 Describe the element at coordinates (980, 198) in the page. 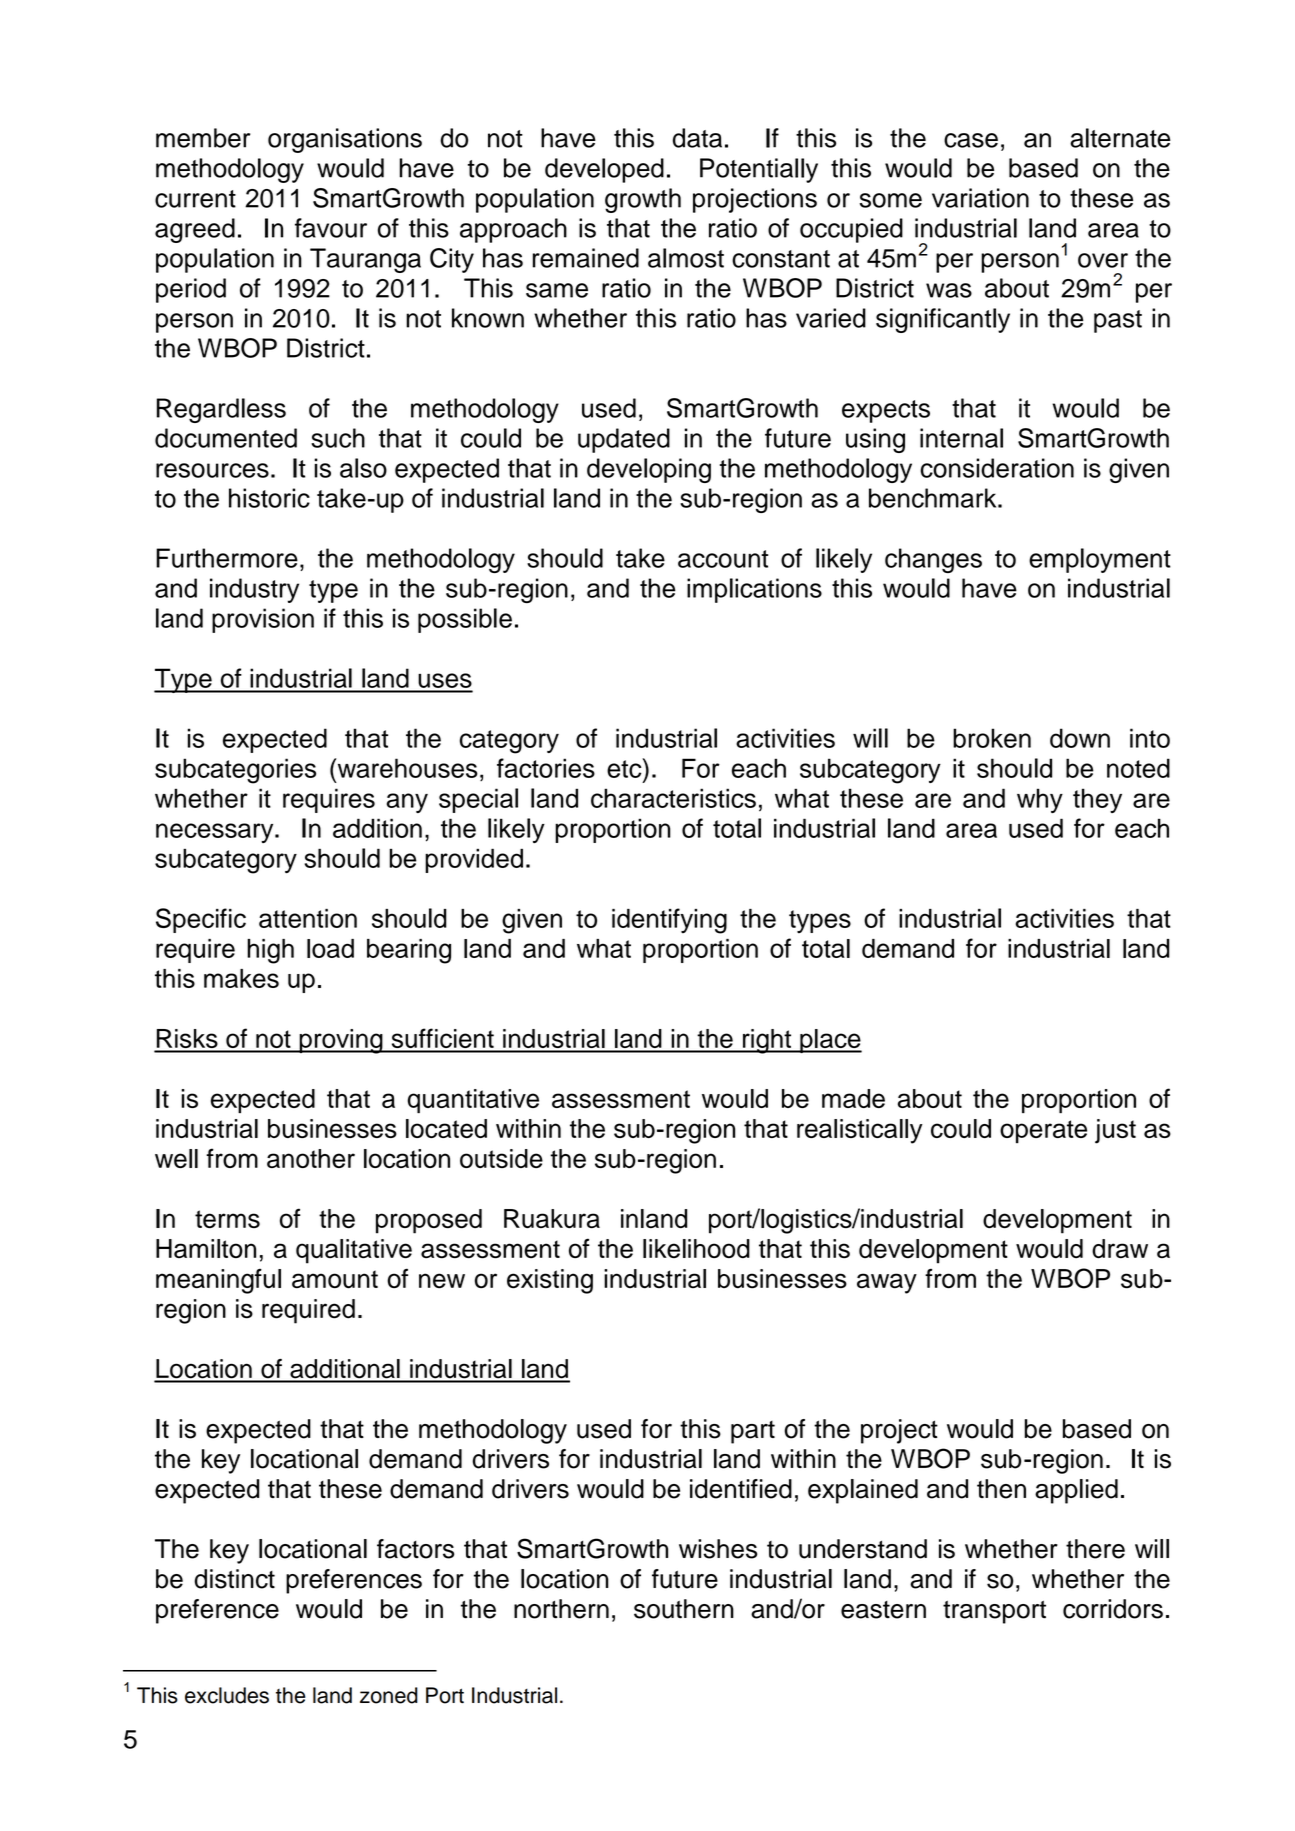

I see `variation` at that location.
